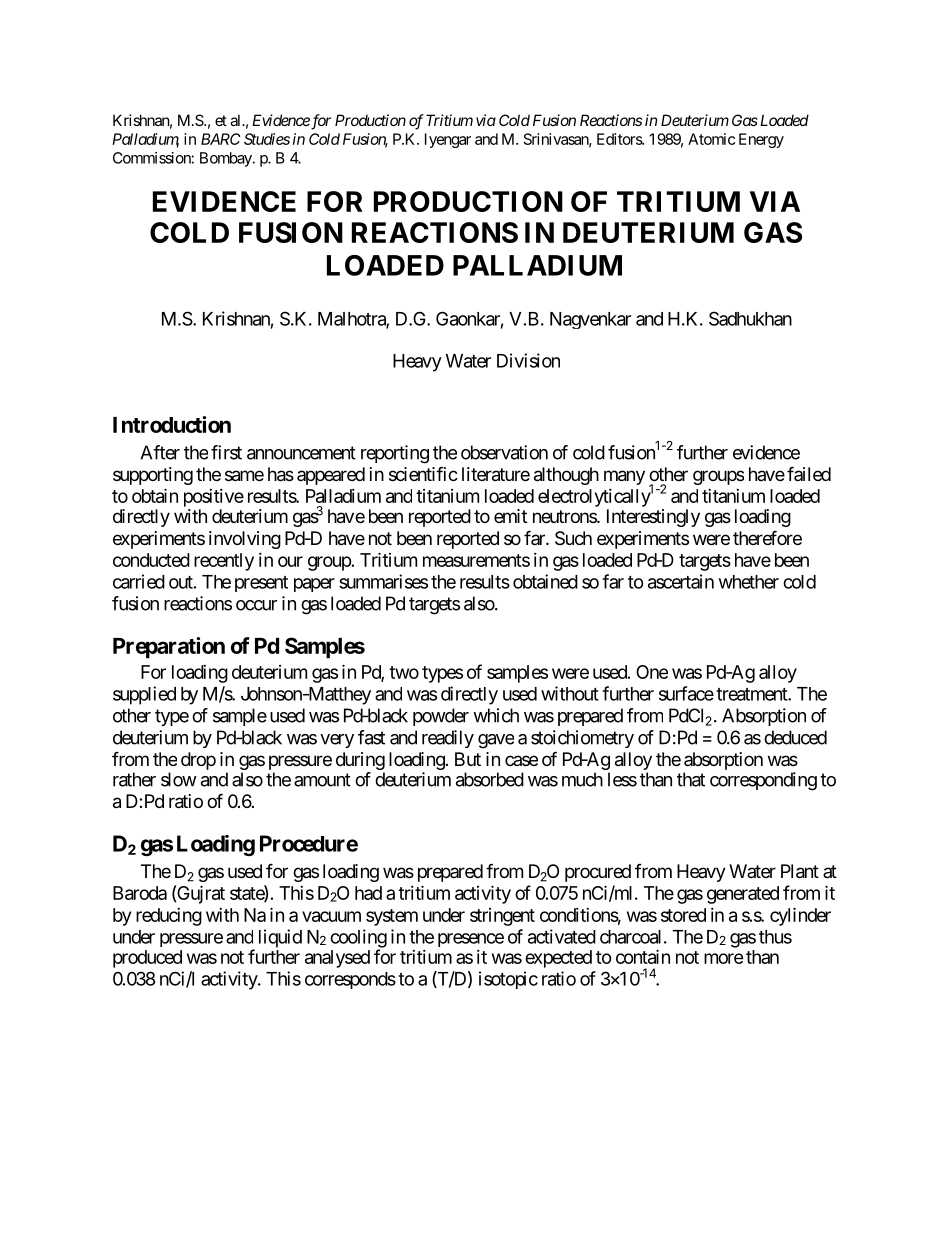 This document has height=1233, width=952. I want to click on Atomic, so click(711, 139).
